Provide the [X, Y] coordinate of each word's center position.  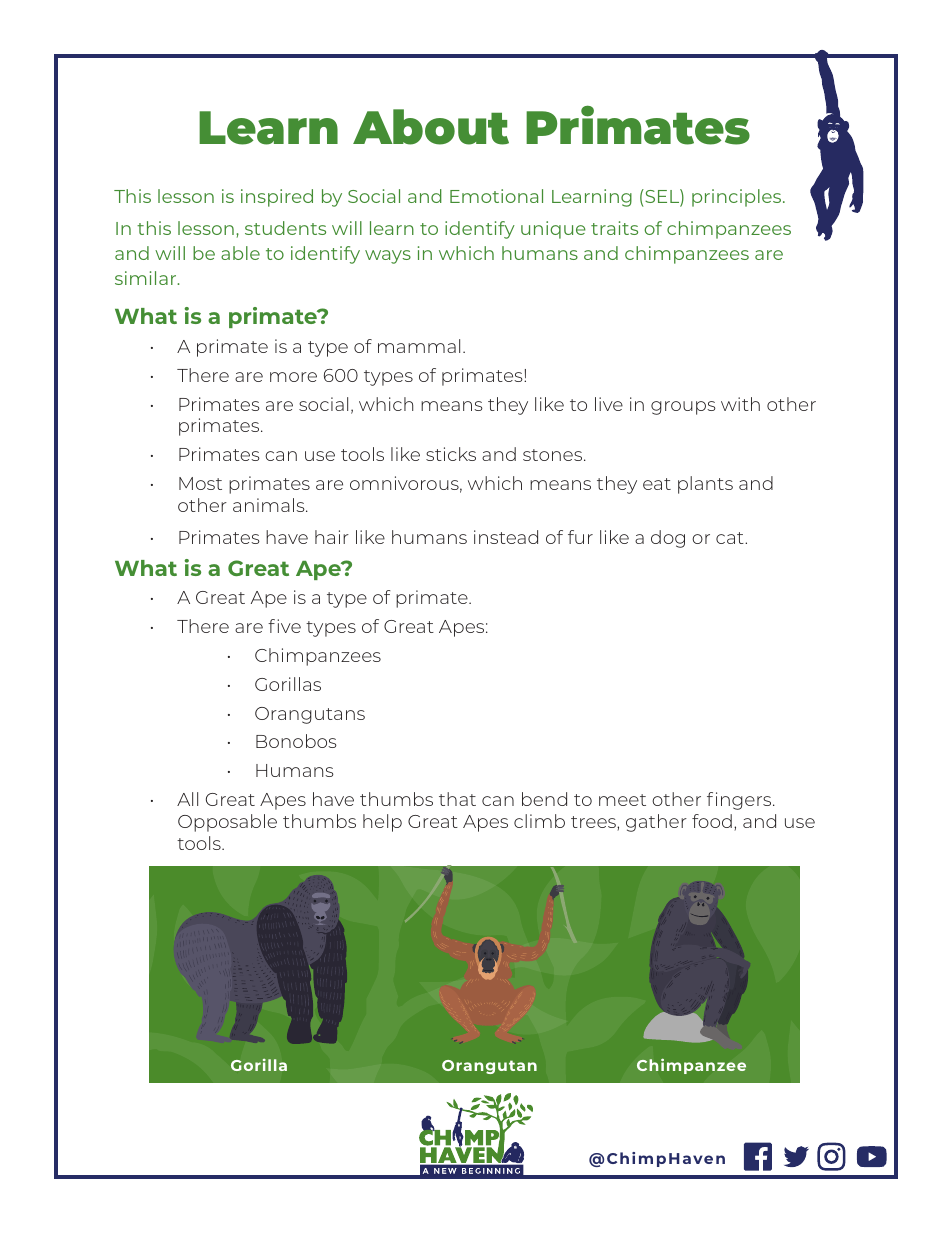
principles [738, 198]
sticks [451, 454]
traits [614, 228]
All [187, 799]
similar [147, 278]
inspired [277, 198]
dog [668, 539]
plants [705, 485]
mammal [419, 346]
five [284, 626]
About [431, 127]
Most [200, 483]
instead [506, 537]
